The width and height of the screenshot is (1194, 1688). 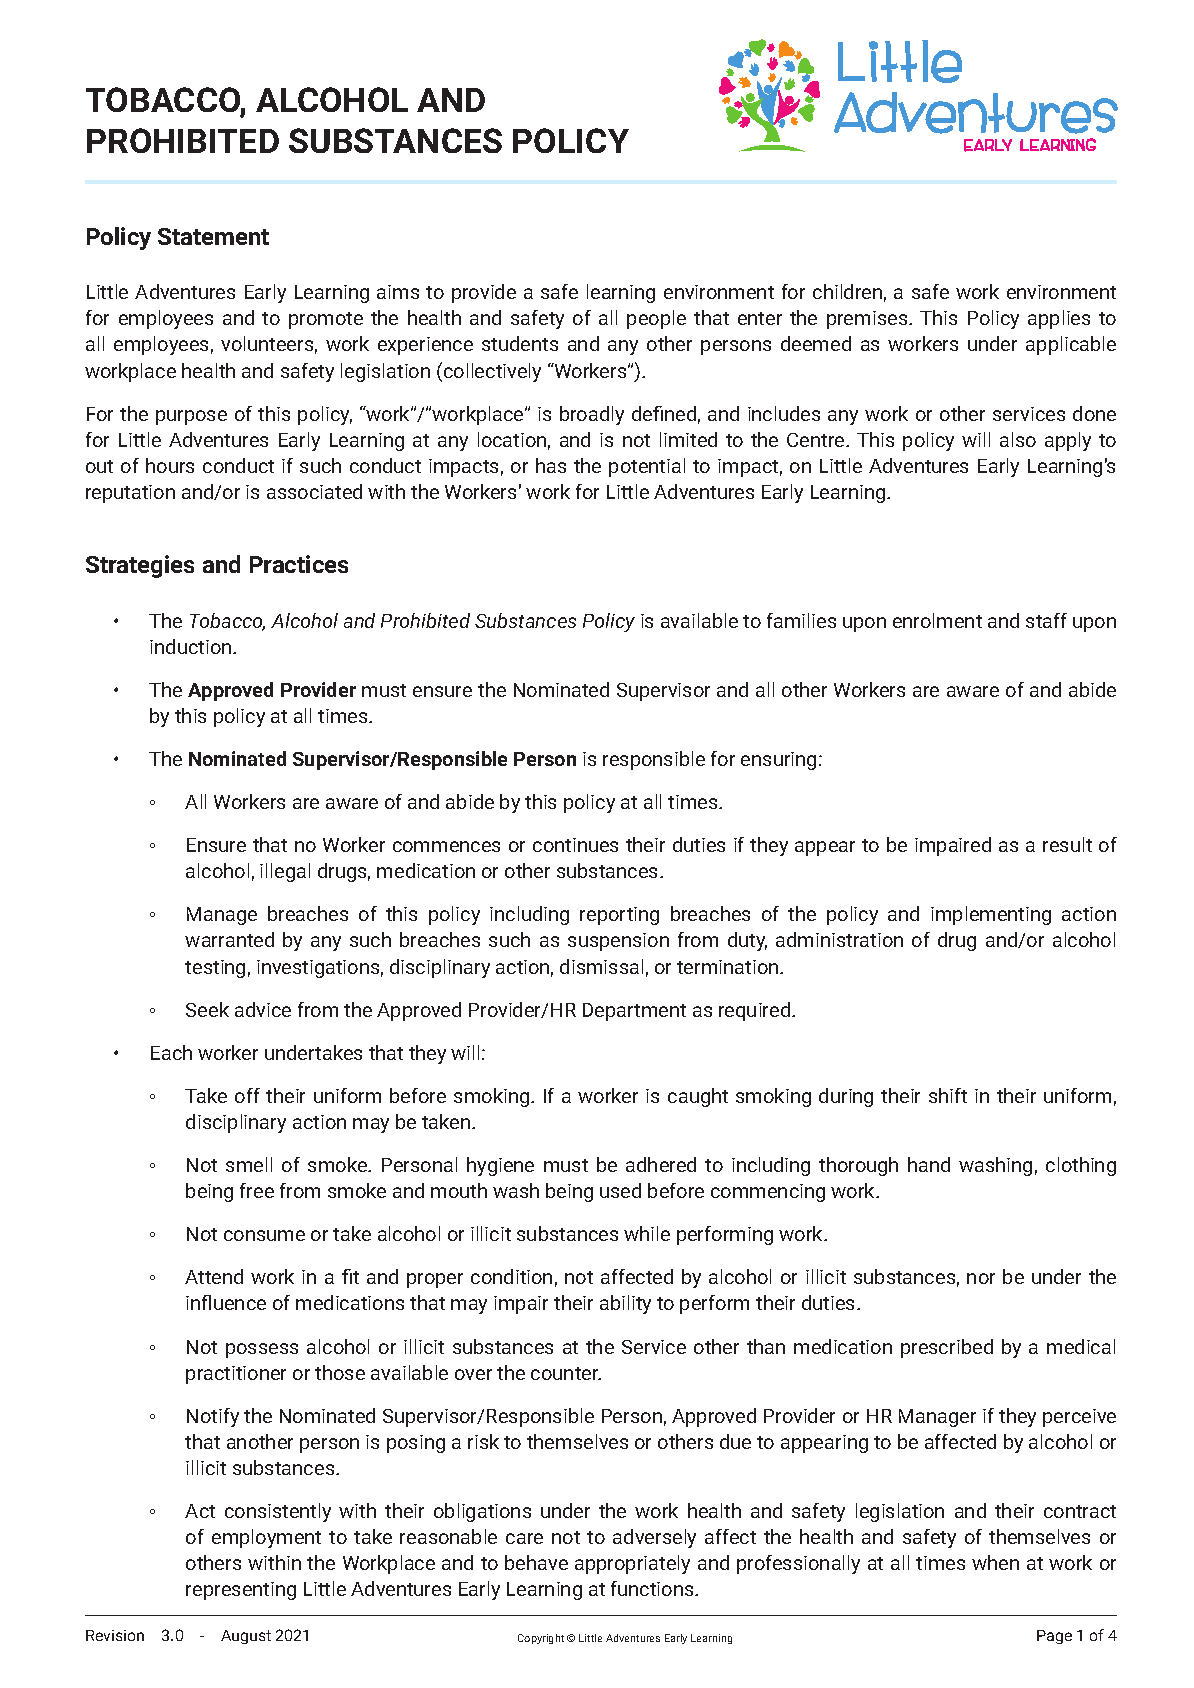 I want to click on applies, so click(x=1059, y=319).
